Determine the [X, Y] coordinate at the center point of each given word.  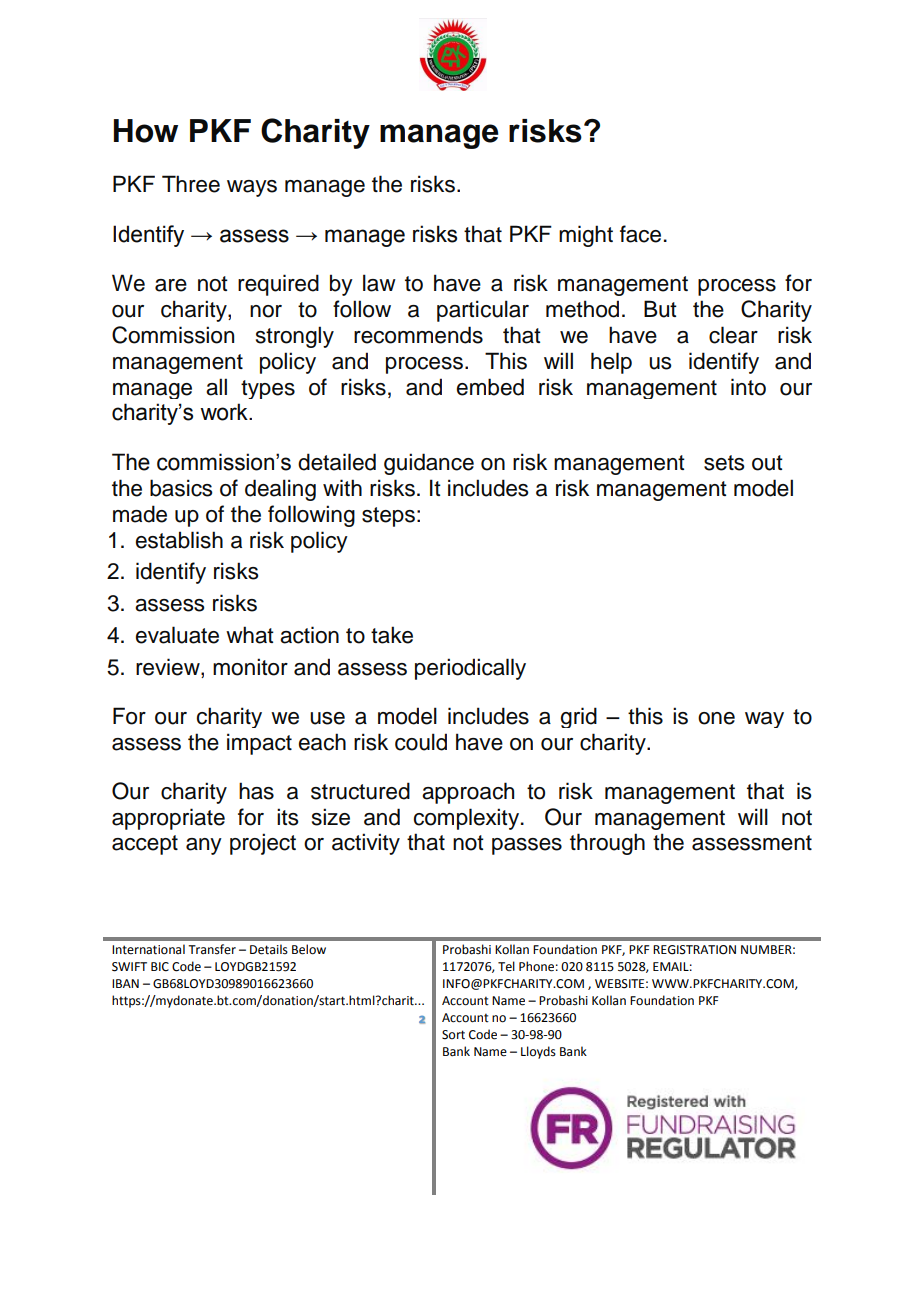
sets [724, 463]
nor [266, 311]
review [169, 667]
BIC [160, 967]
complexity [468, 819]
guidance [429, 464]
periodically [470, 669]
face [640, 234]
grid [579, 717]
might [586, 236]
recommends [418, 335]
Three [191, 184]
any [204, 846]
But [660, 309]
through [607, 844]
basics [181, 488]
